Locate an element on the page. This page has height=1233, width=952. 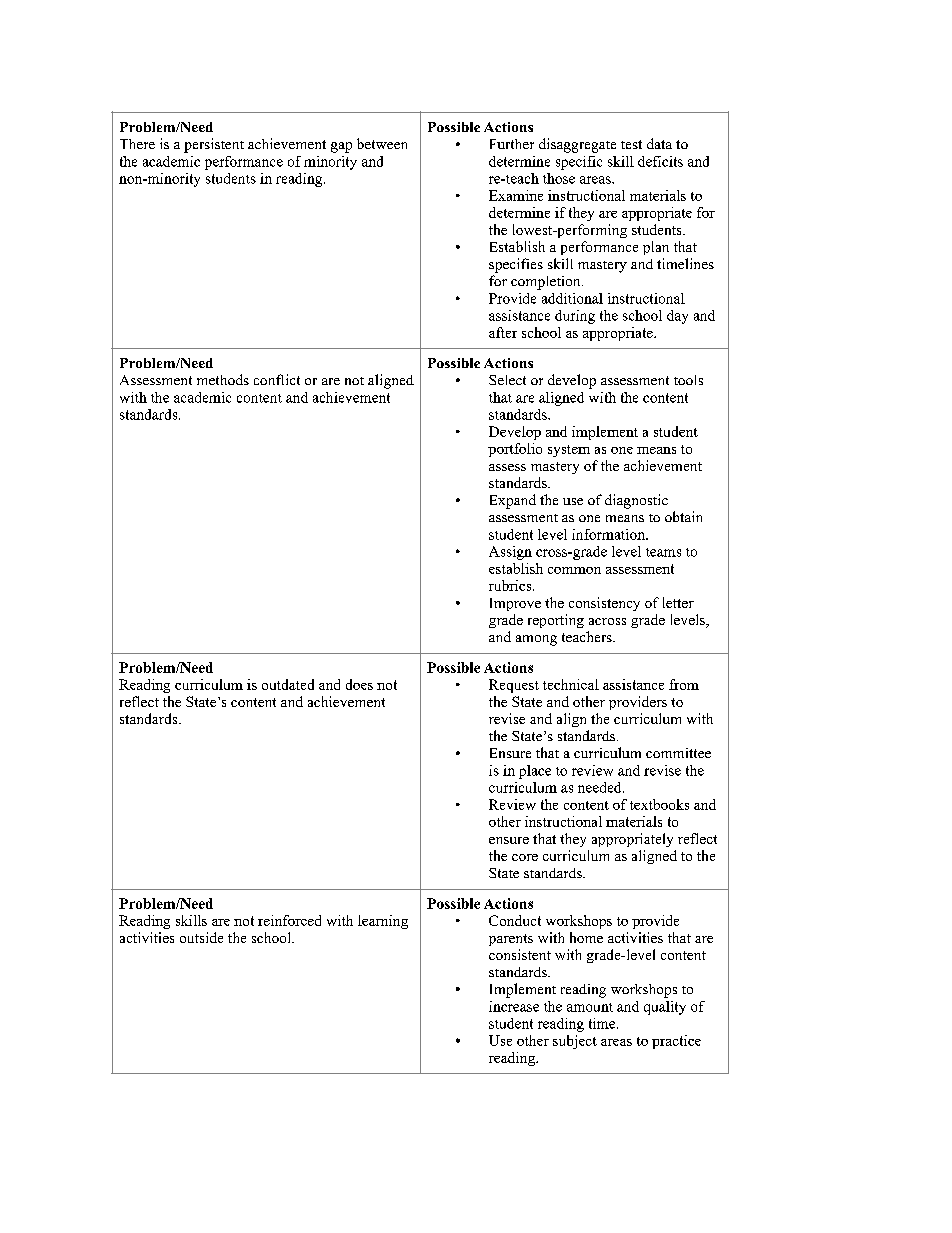
methods is located at coordinates (223, 379).
